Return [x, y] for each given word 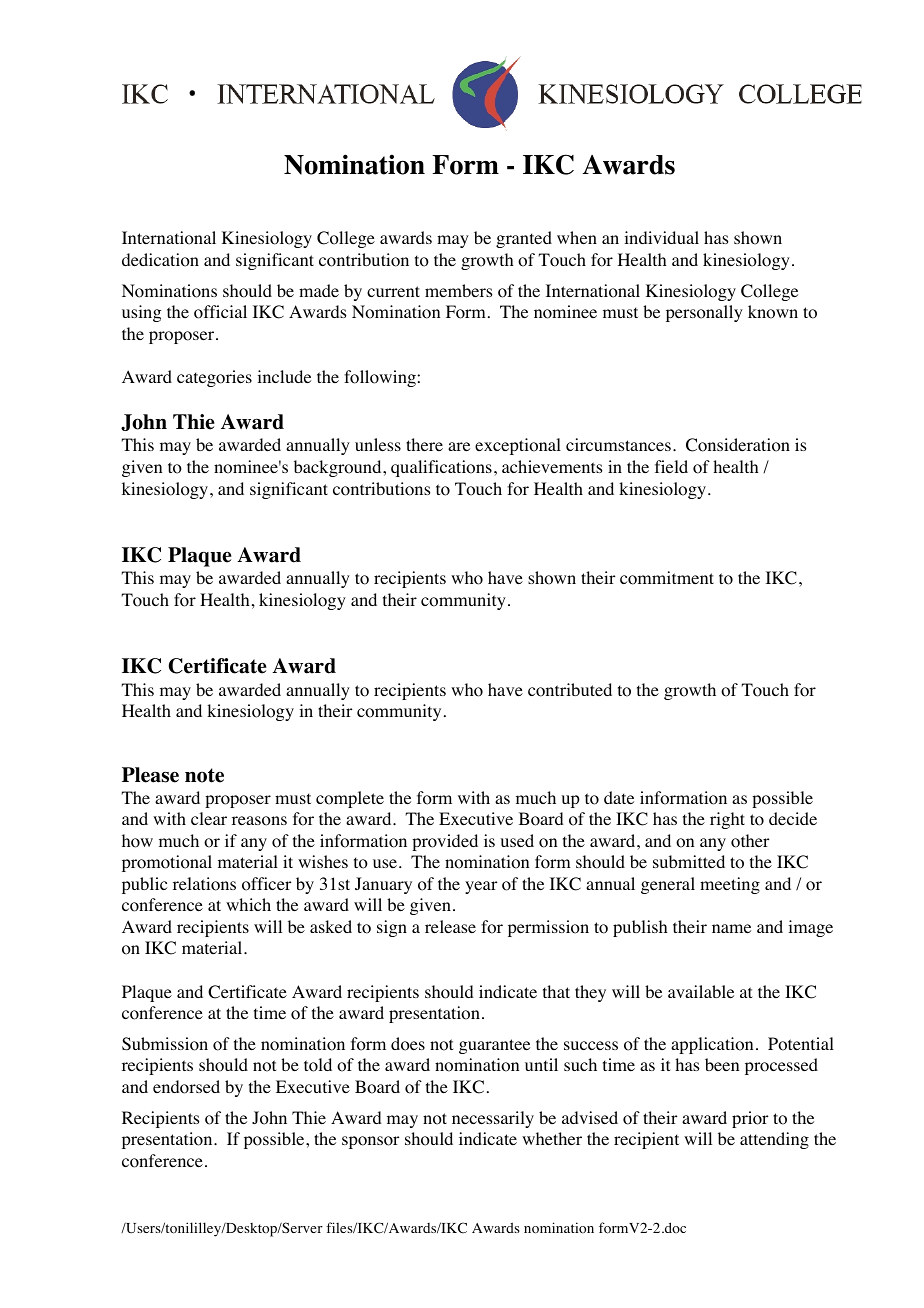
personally [704, 313]
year [481, 887]
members [458, 290]
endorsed [186, 1087]
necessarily [493, 1119]
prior [750, 1119]
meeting [730, 885]
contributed [570, 690]
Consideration [738, 445]
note [204, 775]
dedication [160, 260]
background [339, 468]
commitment [667, 578]
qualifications [441, 468]
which [248, 904]
